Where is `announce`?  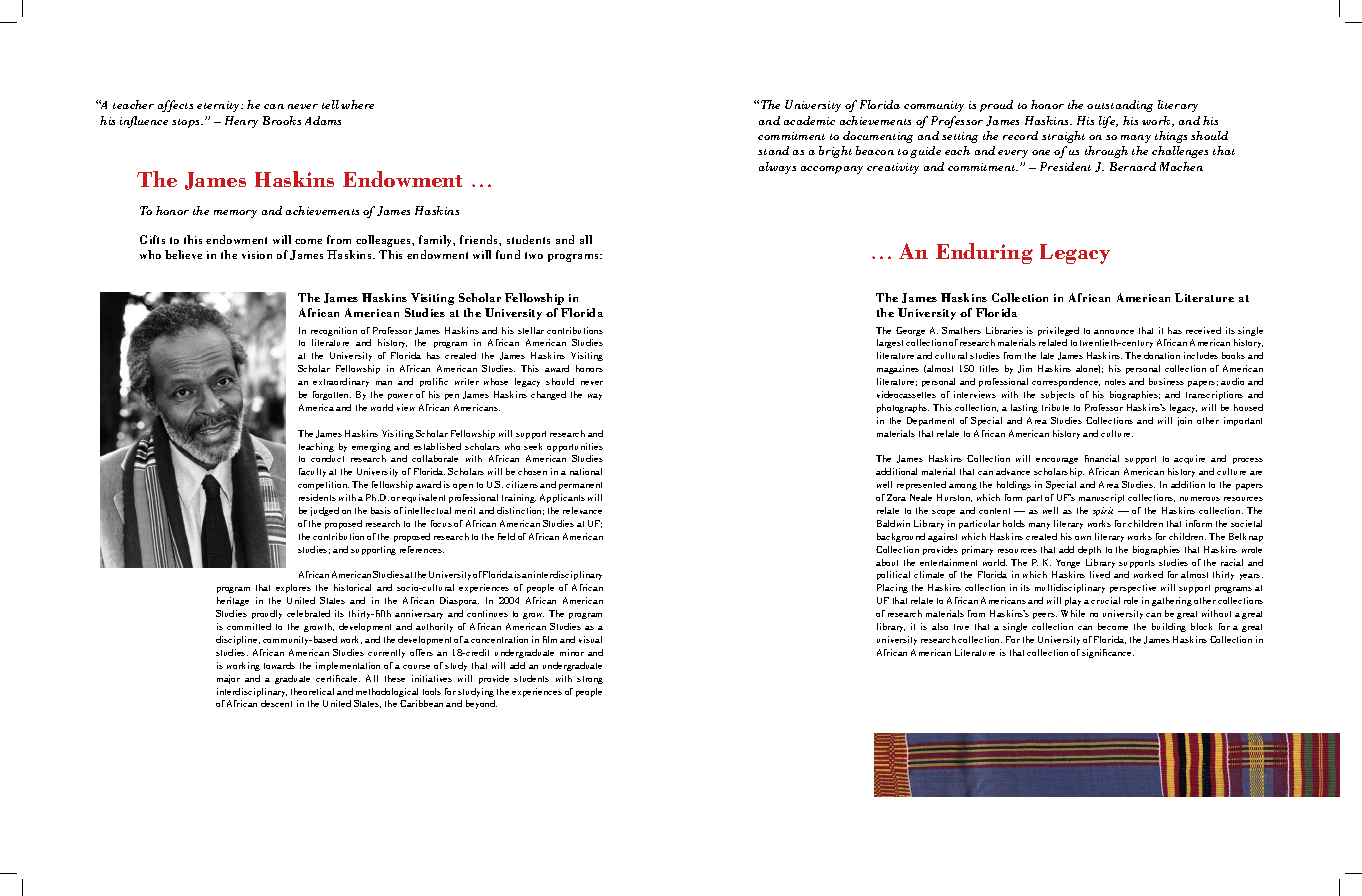 announce is located at coordinates (1114, 332).
